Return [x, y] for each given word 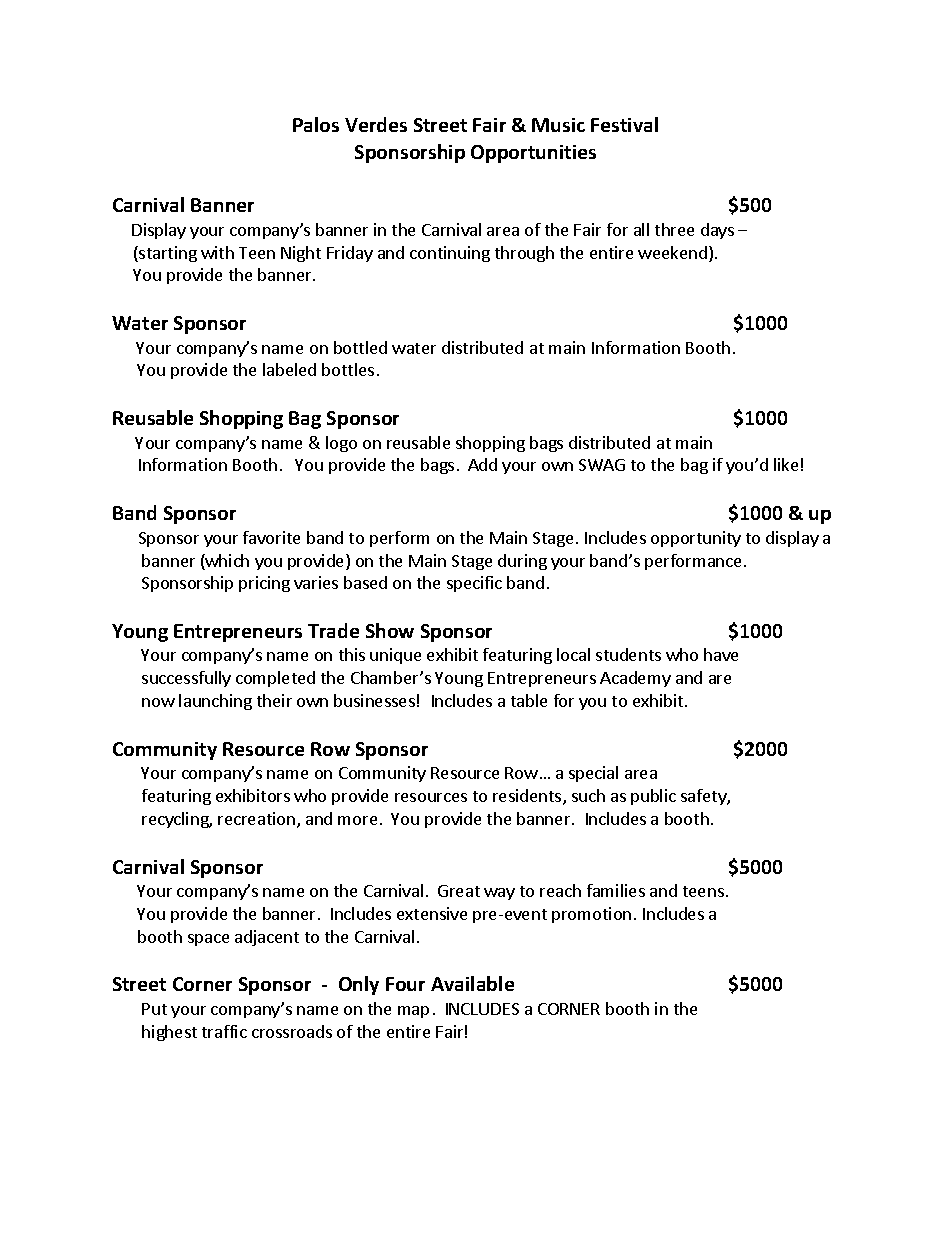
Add [482, 464]
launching [215, 702]
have [721, 654]
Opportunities [533, 154]
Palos [316, 124]
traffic [224, 1031]
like [786, 464]
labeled [289, 369]
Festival [624, 124]
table [529, 700]
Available [472, 983]
